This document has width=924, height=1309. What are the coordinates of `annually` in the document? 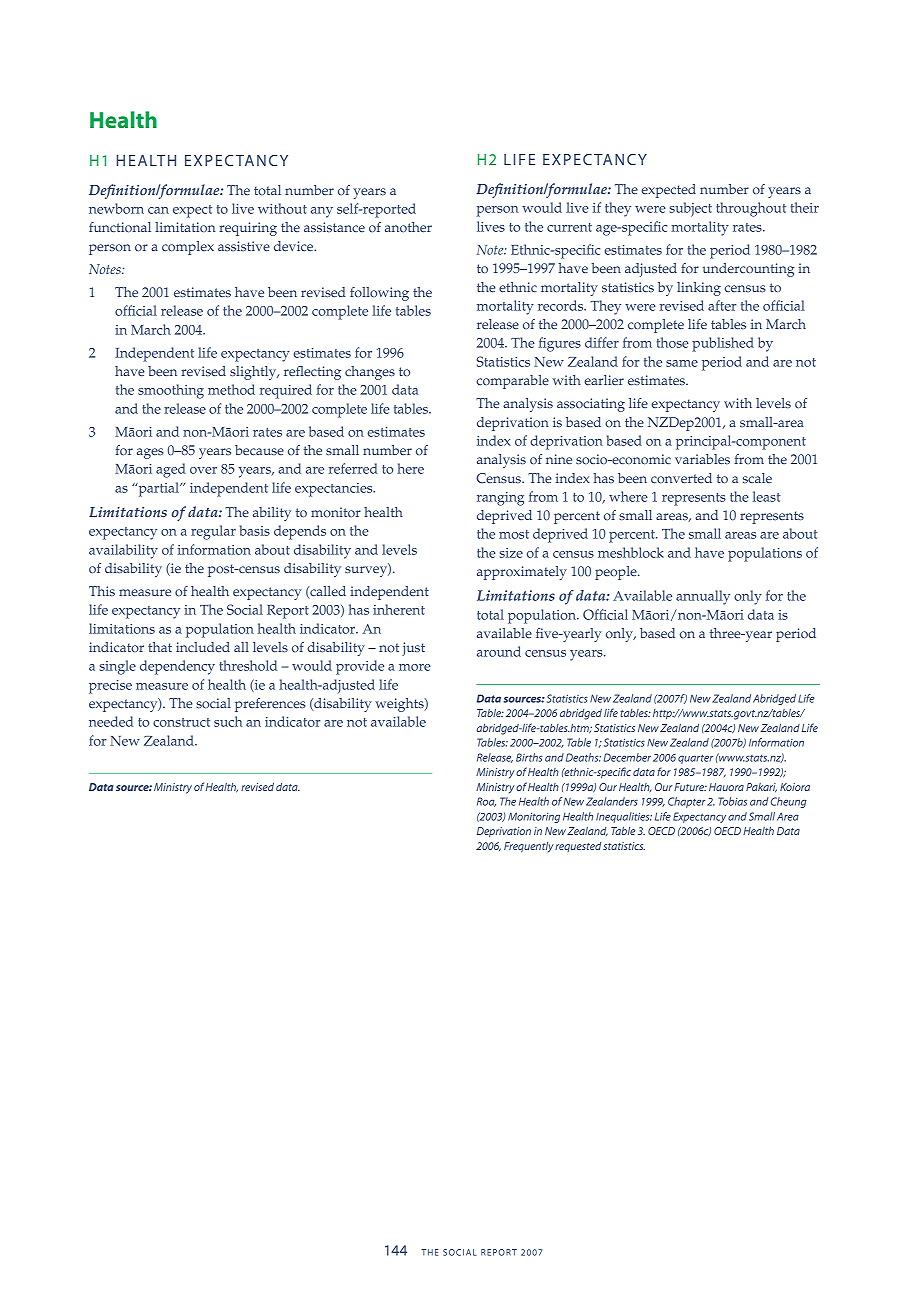 It's located at (703, 597).
